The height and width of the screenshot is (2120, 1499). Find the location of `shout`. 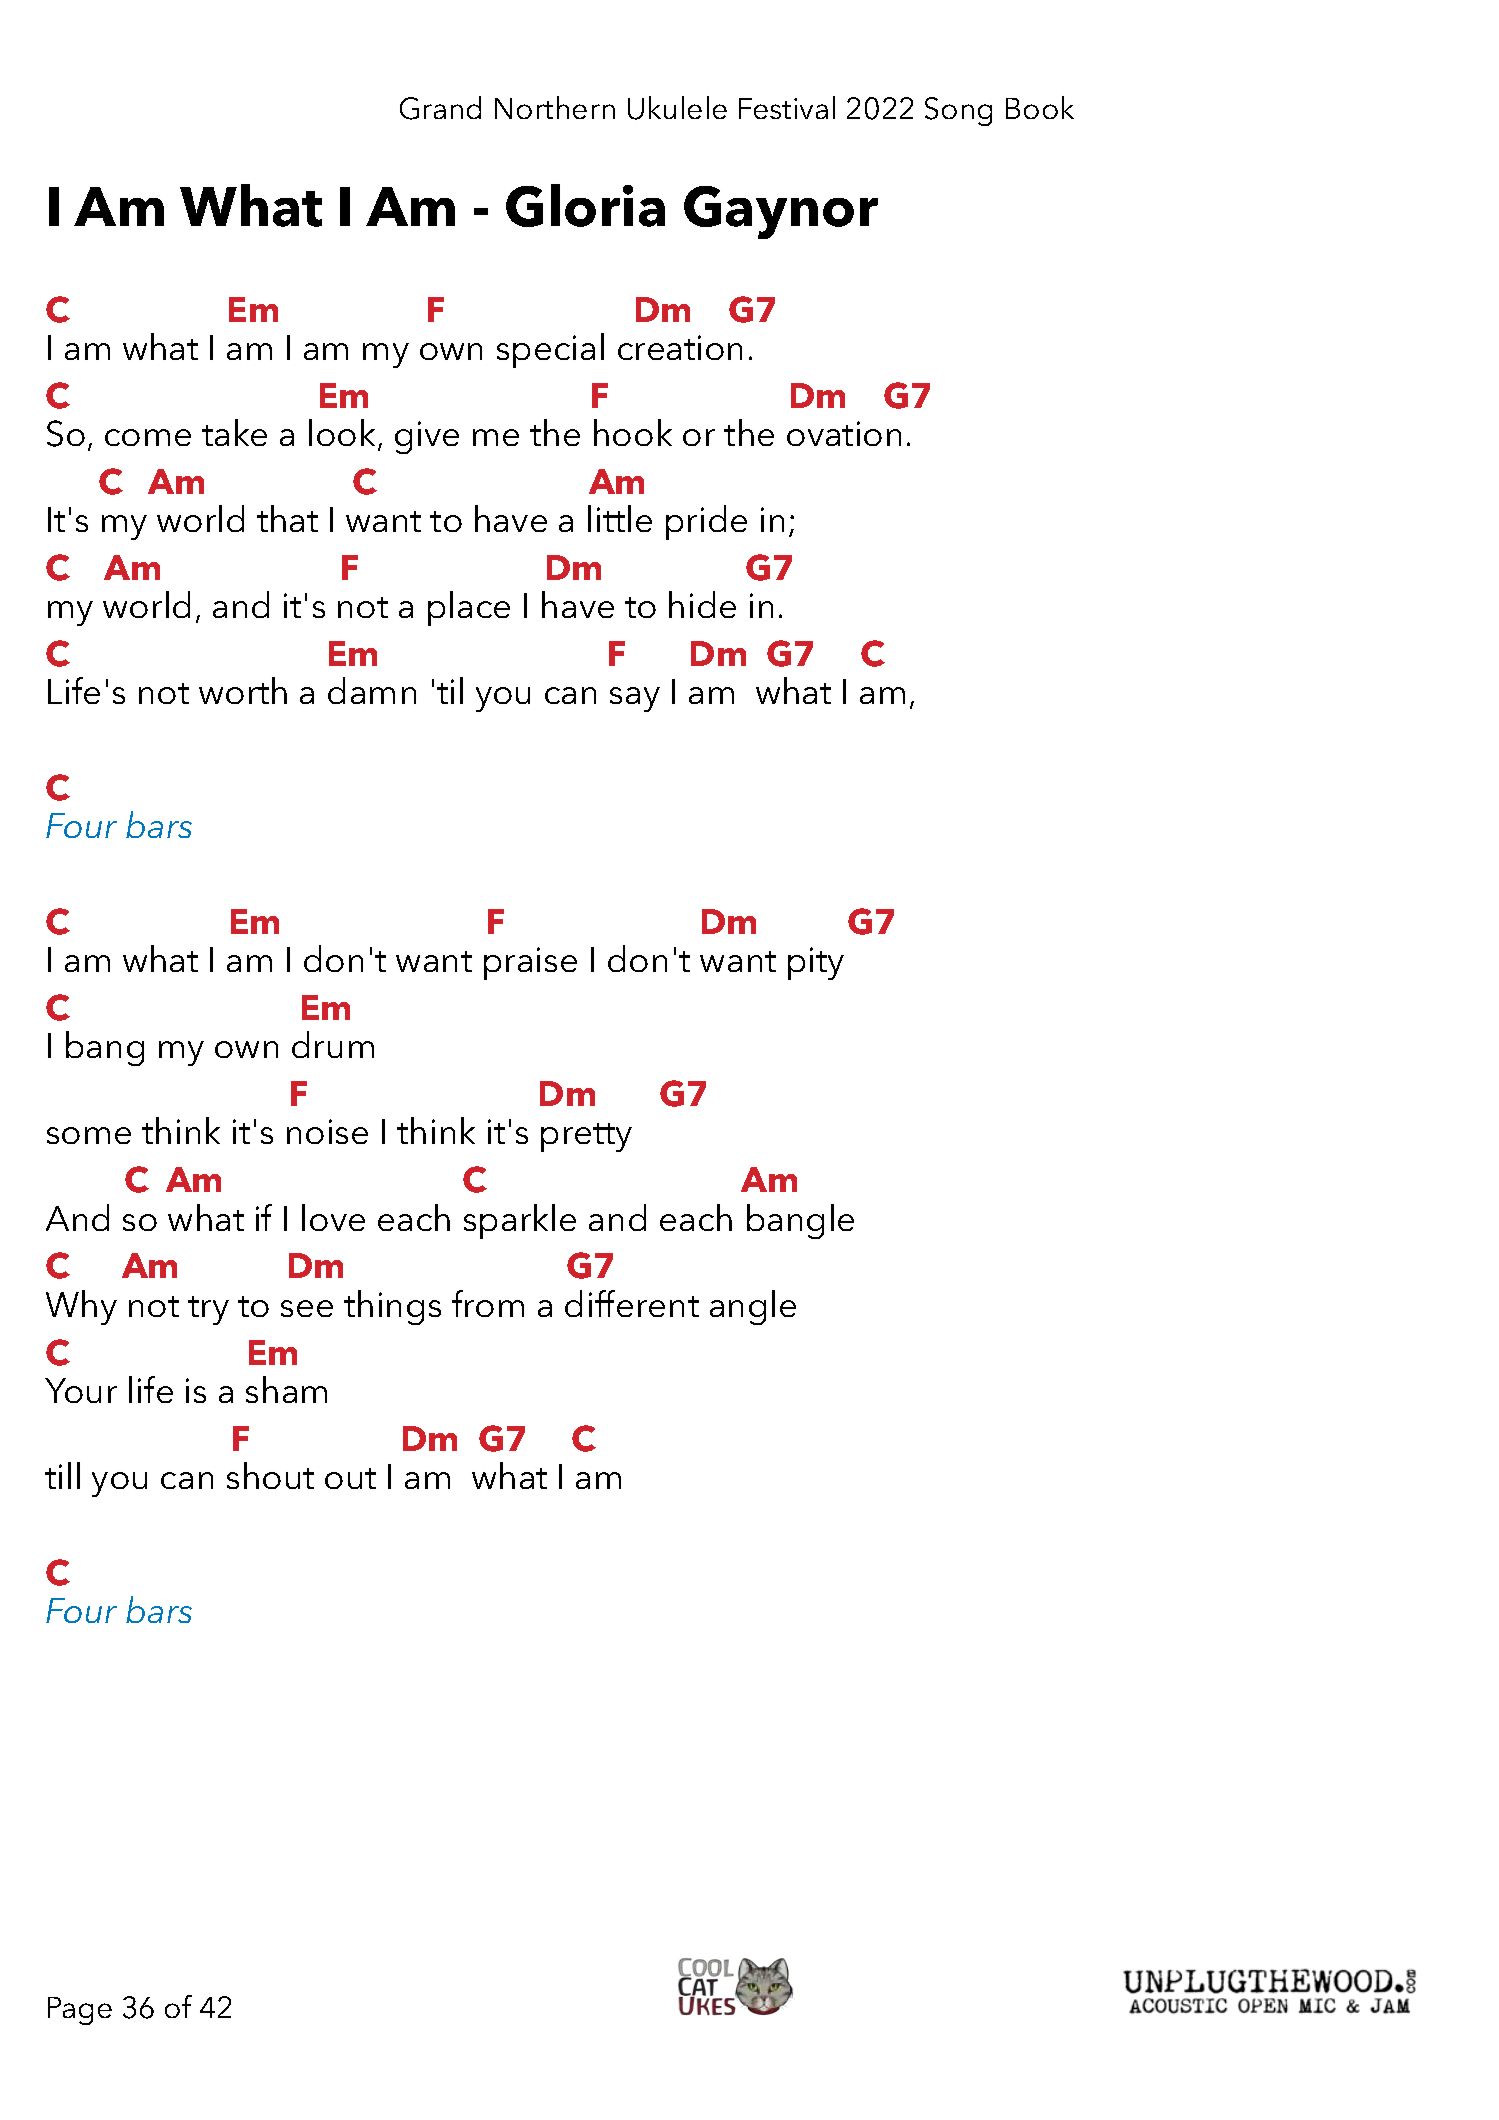

shout is located at coordinates (270, 1475).
